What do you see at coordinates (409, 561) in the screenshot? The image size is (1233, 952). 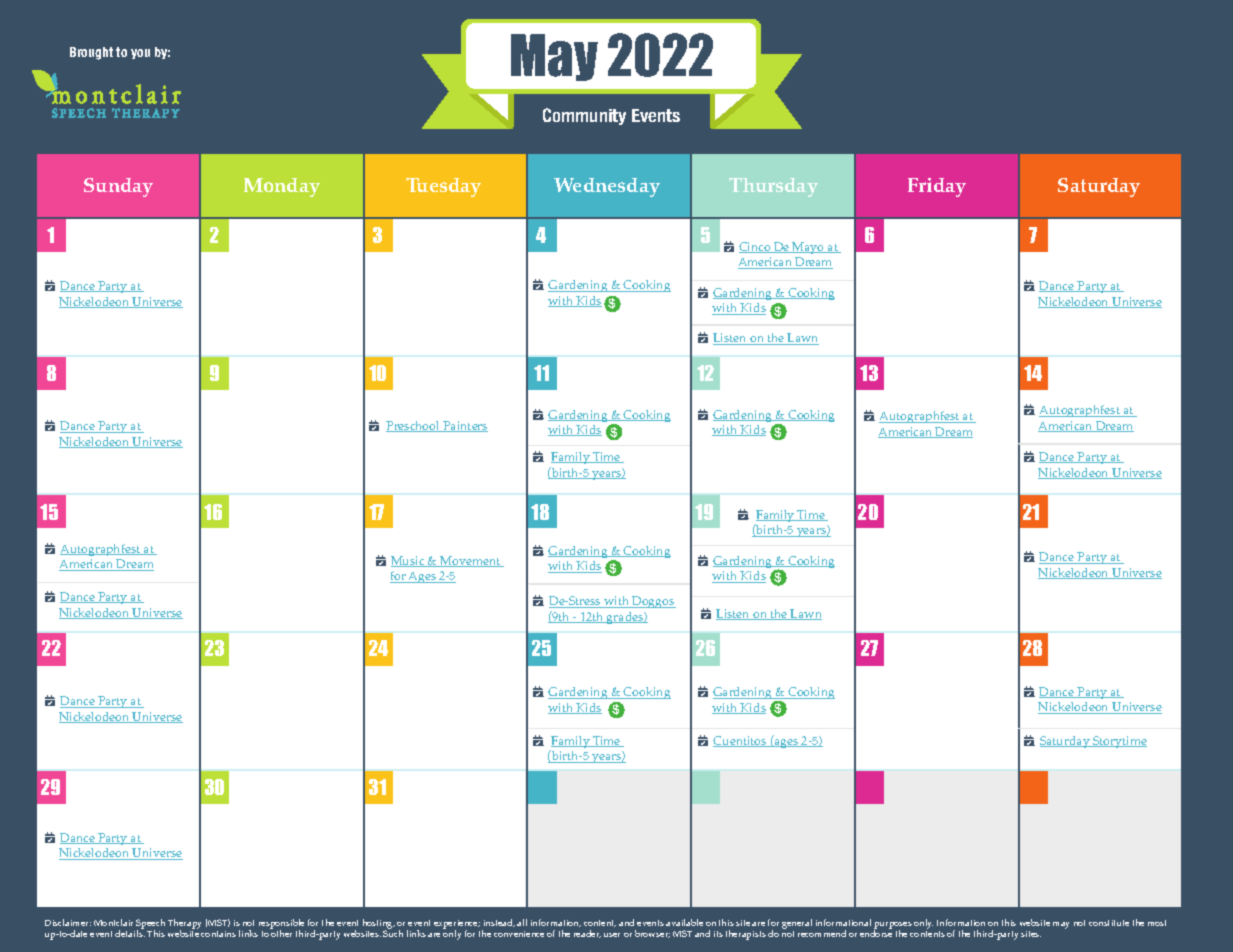 I see `Music` at bounding box center [409, 561].
